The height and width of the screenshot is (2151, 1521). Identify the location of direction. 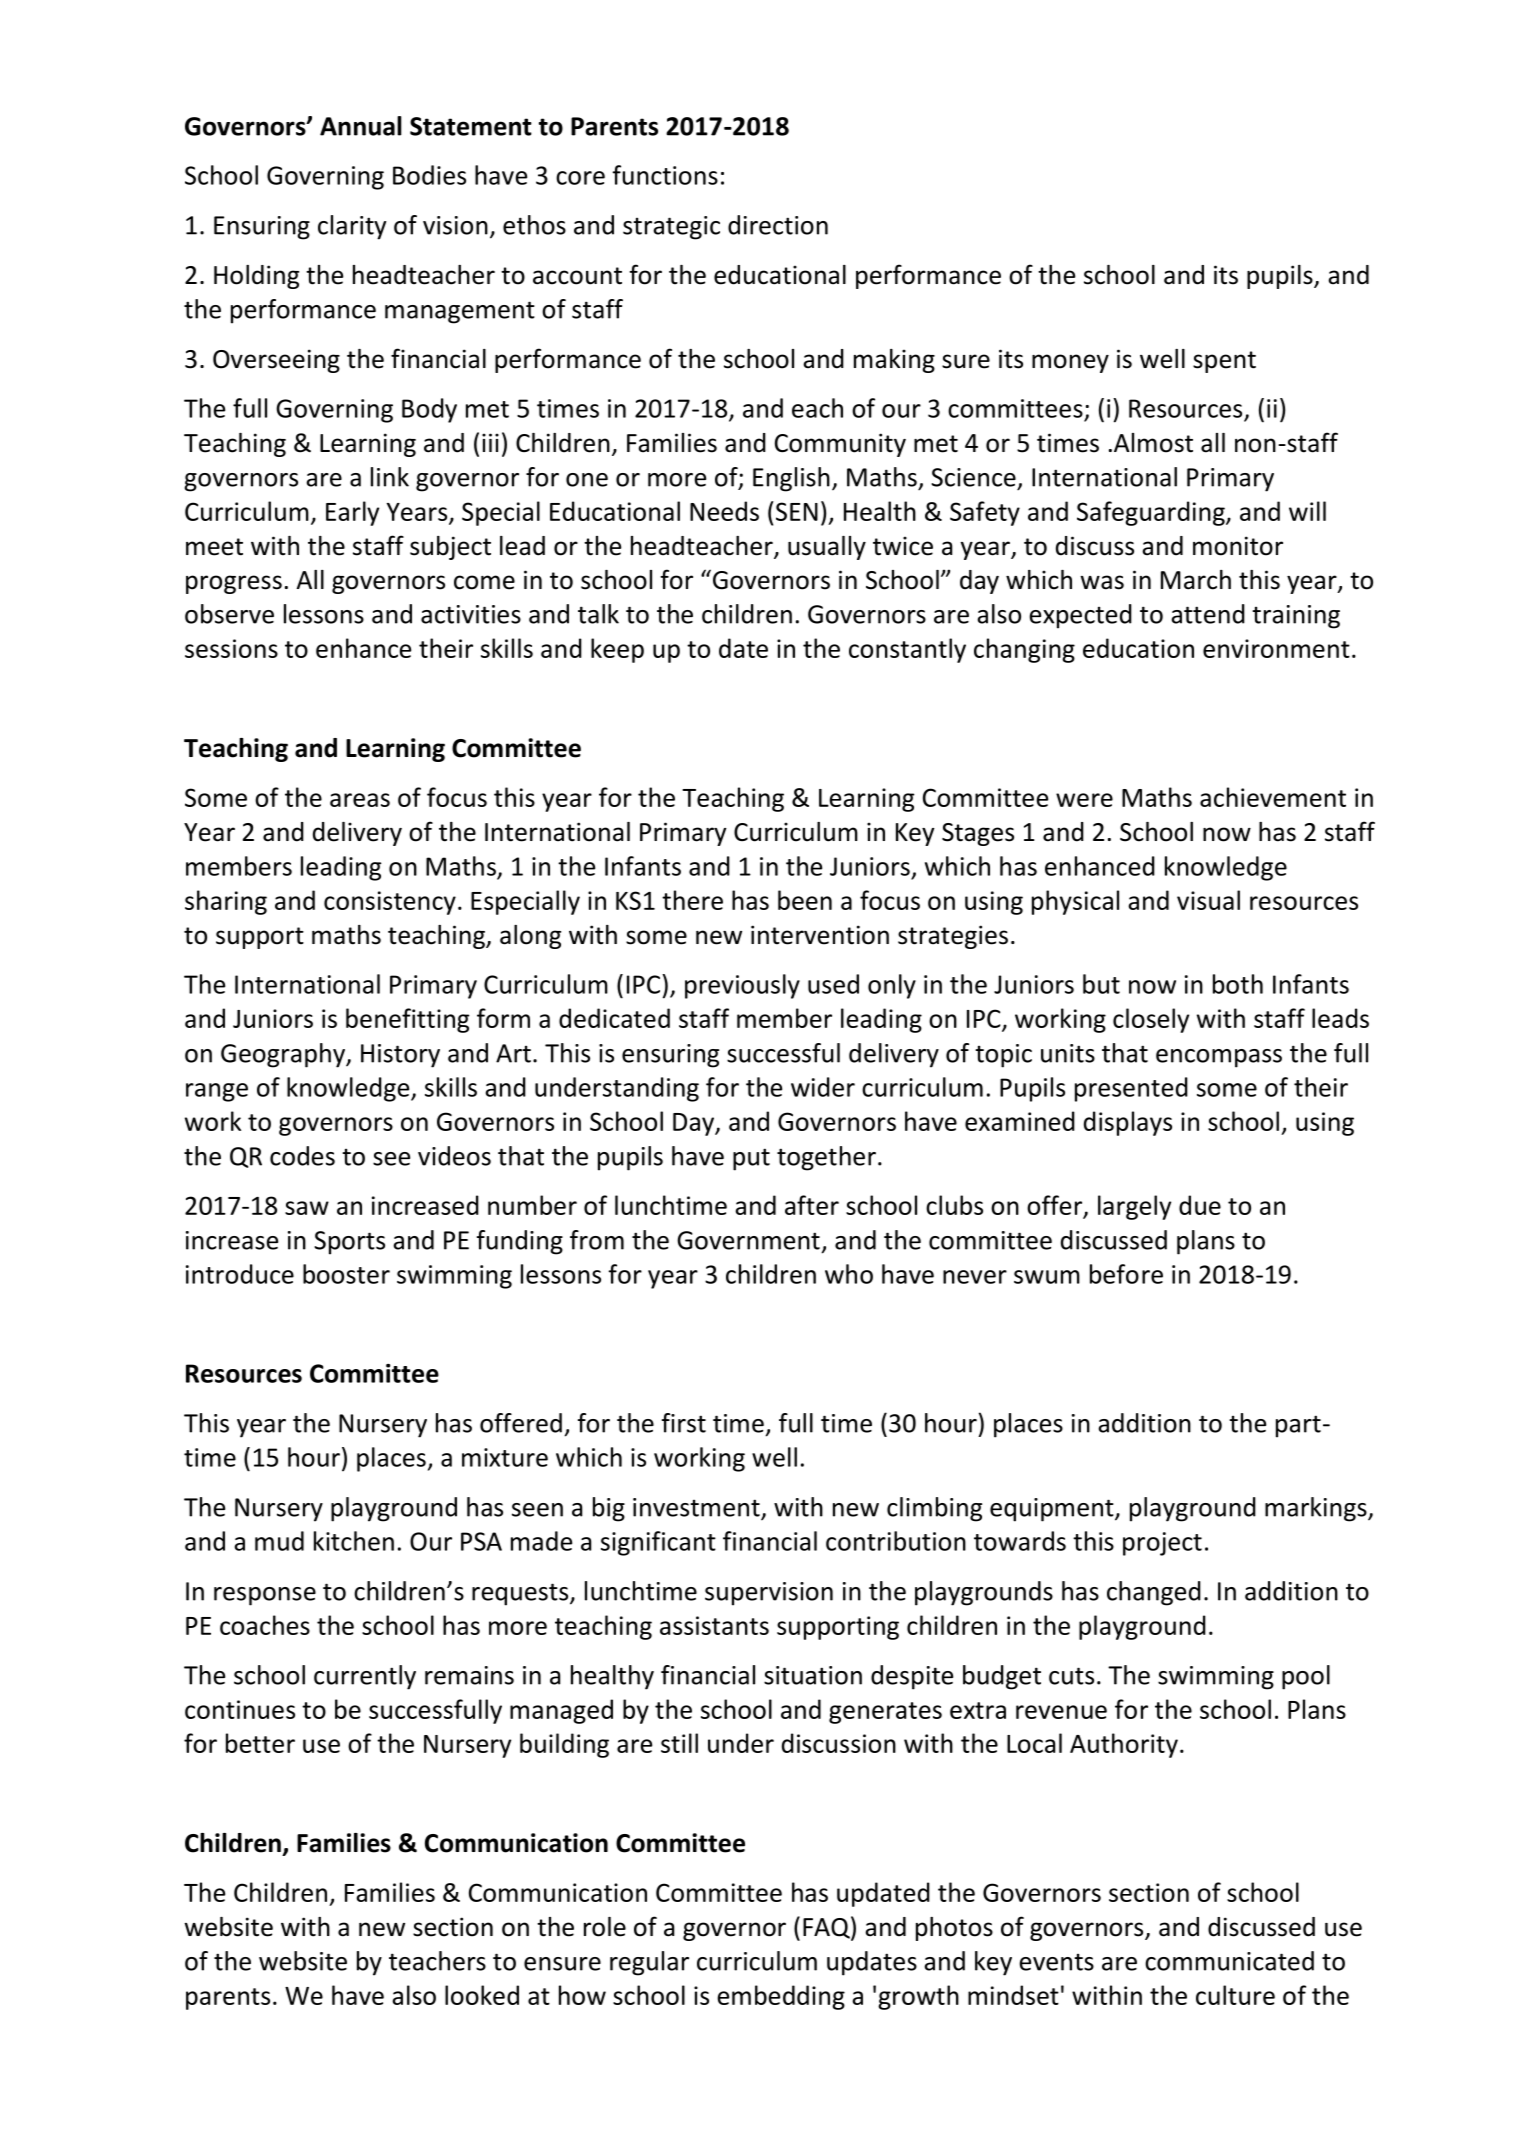
(778, 225).
